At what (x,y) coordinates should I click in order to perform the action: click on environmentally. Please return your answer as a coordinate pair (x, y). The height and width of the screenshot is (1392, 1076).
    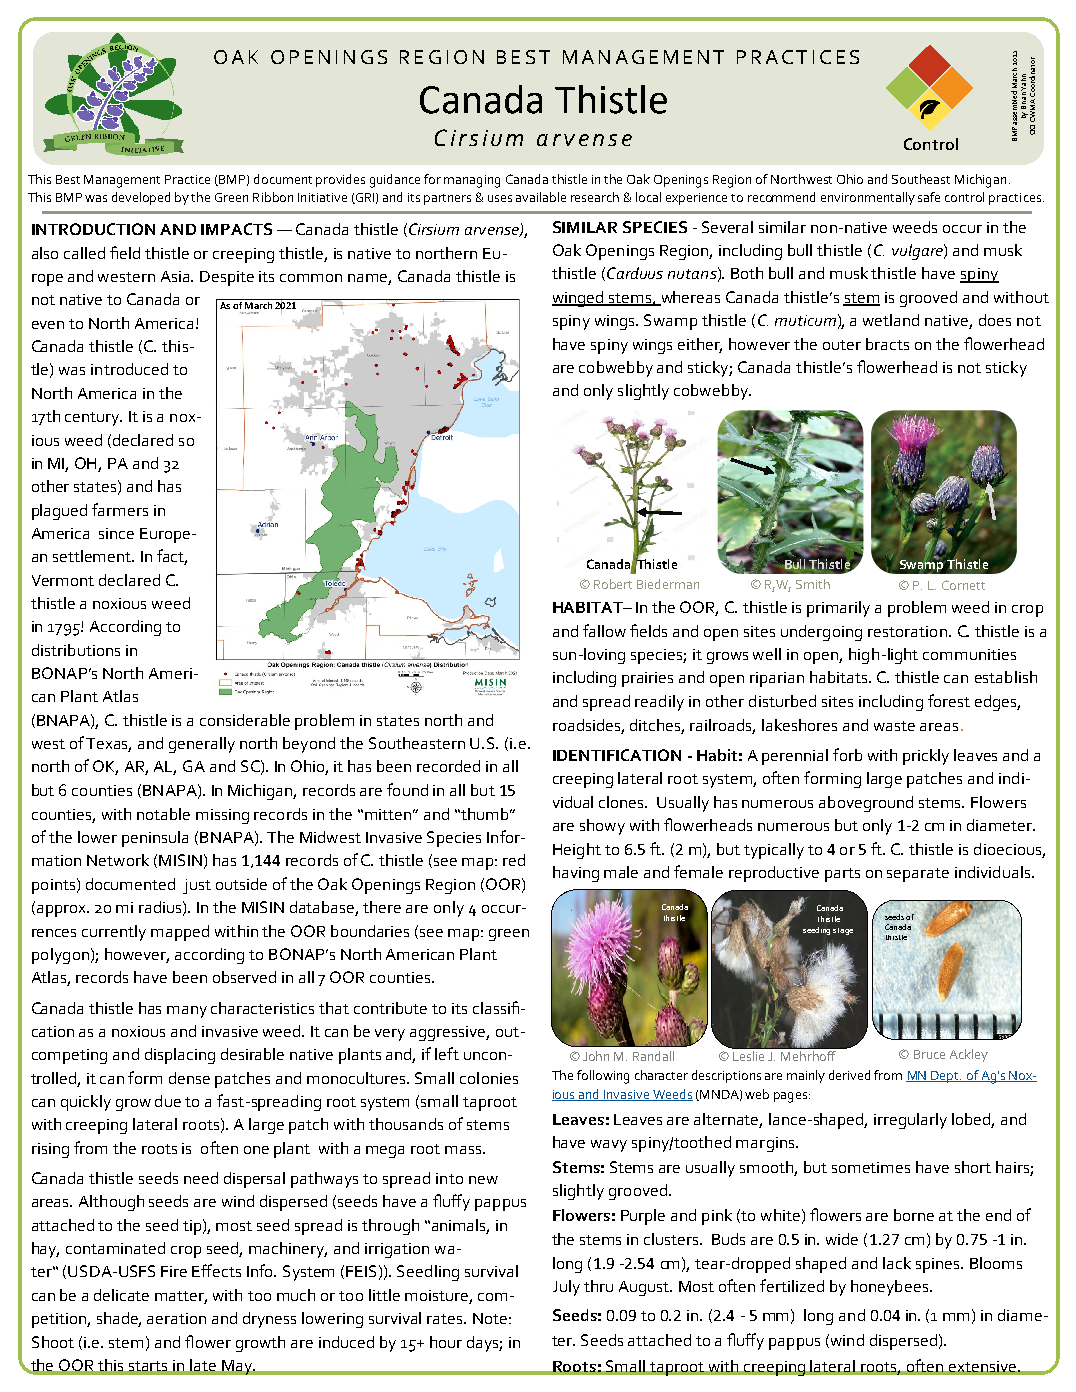
    Looking at the image, I should click on (868, 198).
